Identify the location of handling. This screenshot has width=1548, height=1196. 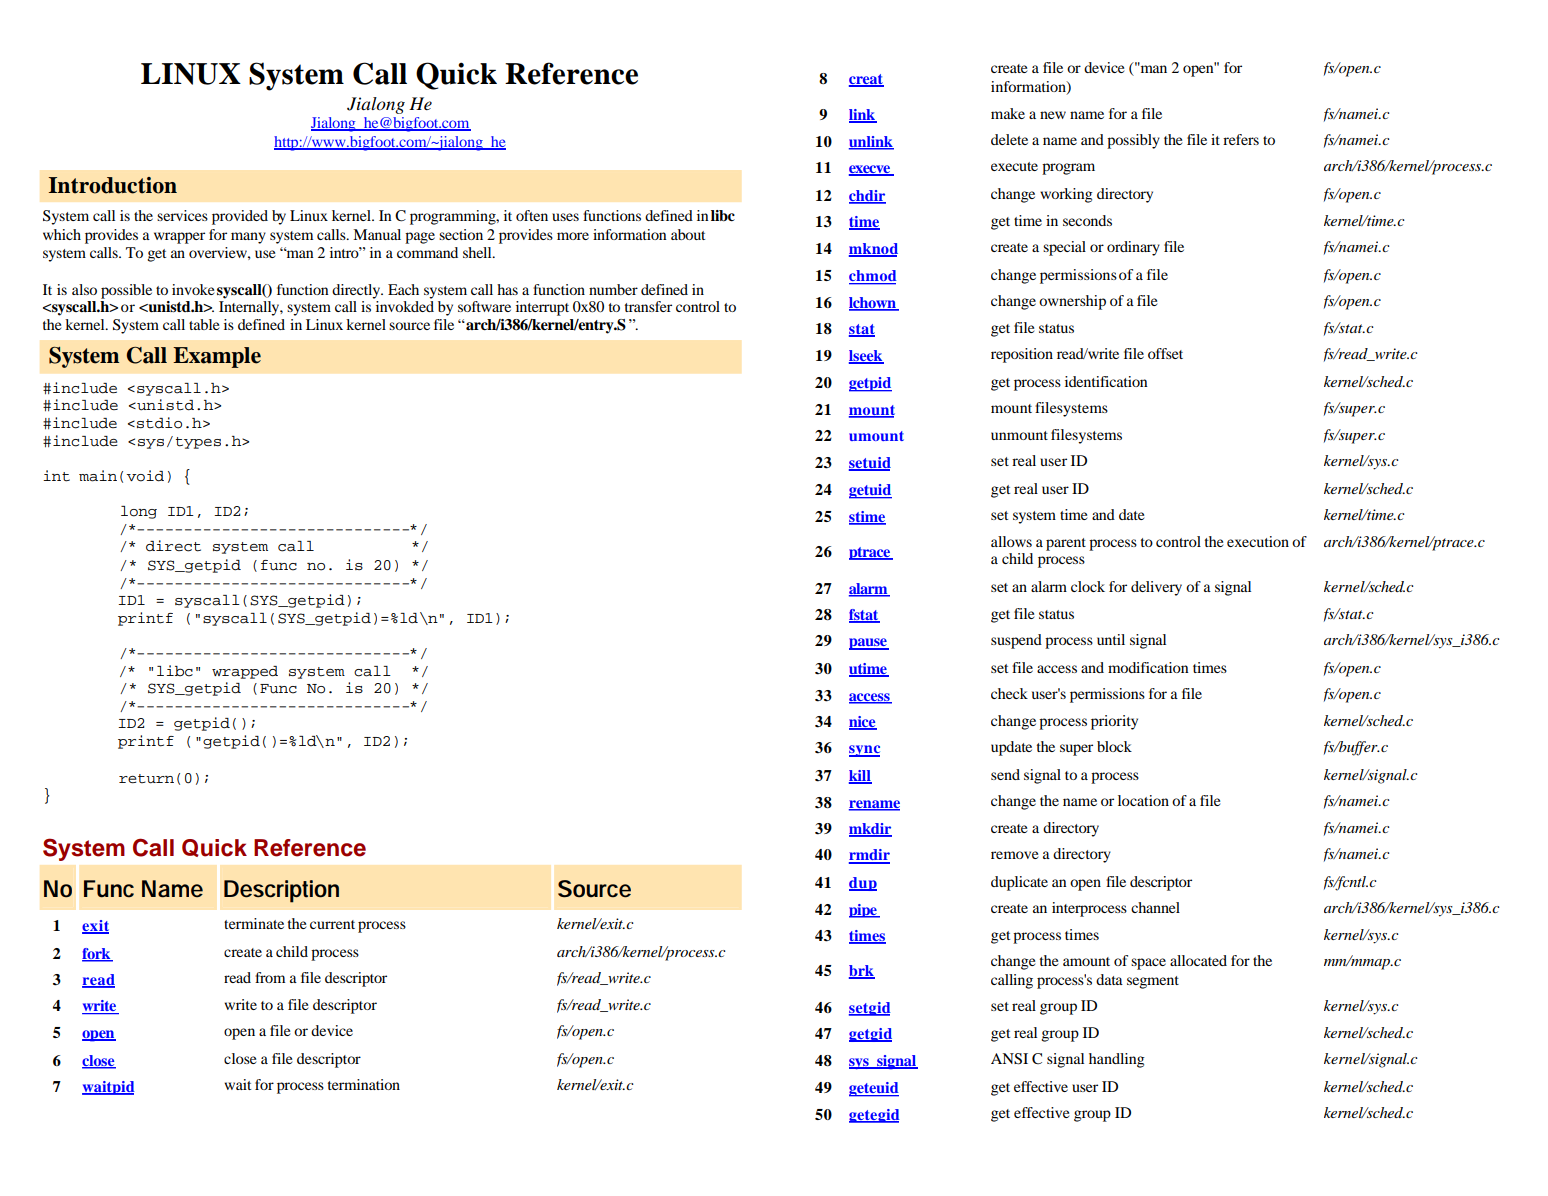
(1117, 1060).
